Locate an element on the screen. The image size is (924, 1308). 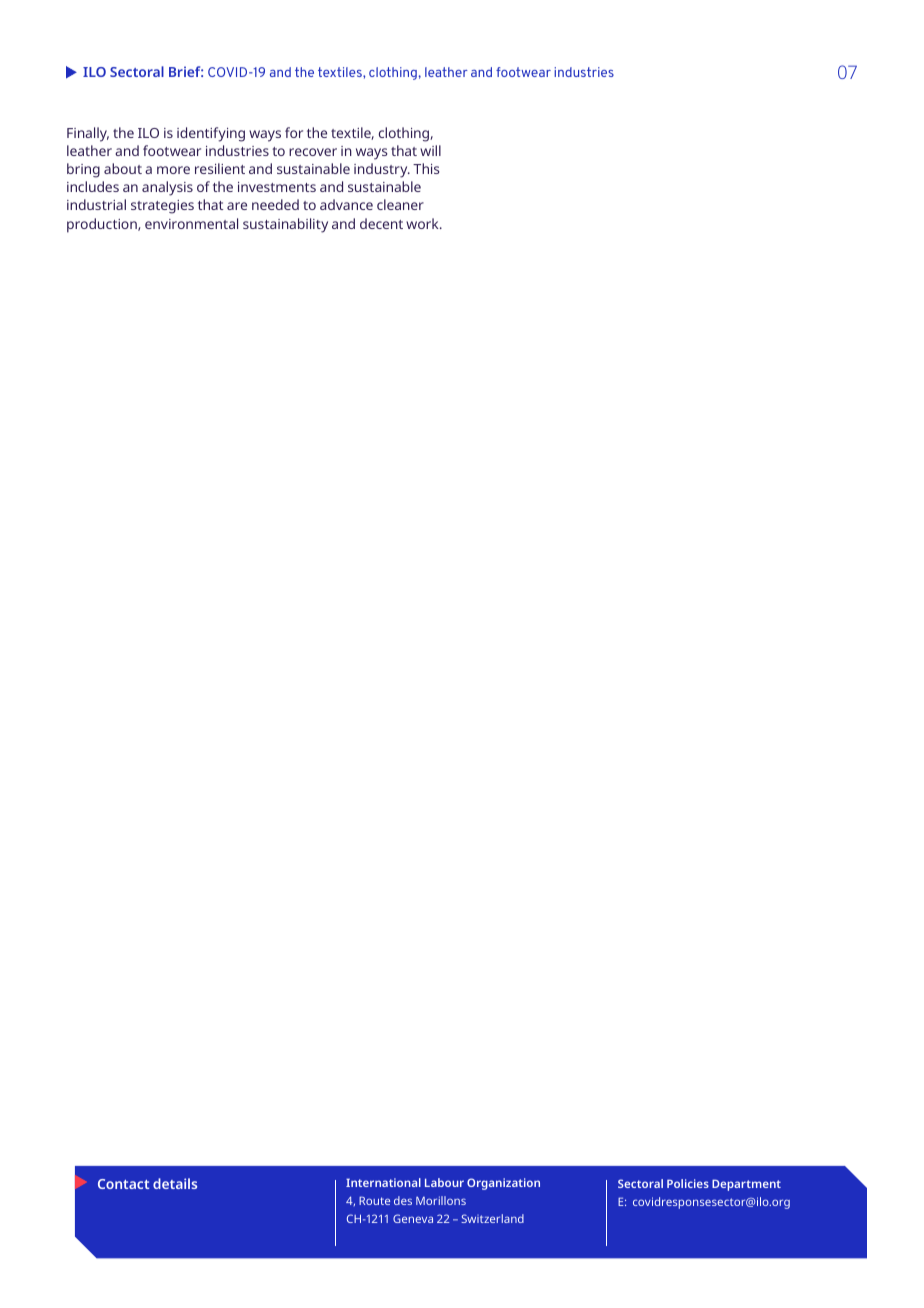
Policies is located at coordinates (688, 1183).
